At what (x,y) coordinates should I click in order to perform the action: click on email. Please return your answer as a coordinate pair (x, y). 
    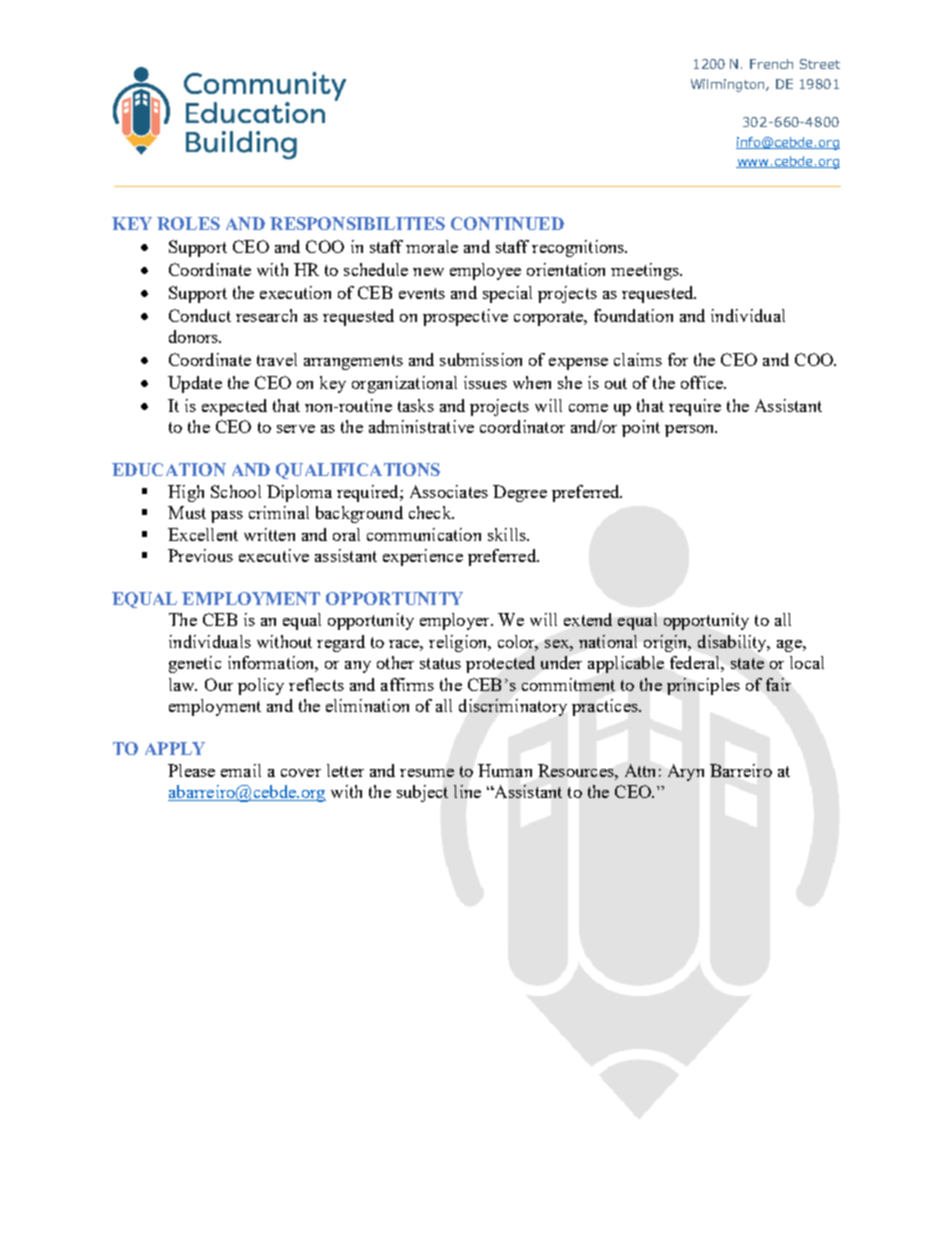
    Looking at the image, I should click on (241, 770).
